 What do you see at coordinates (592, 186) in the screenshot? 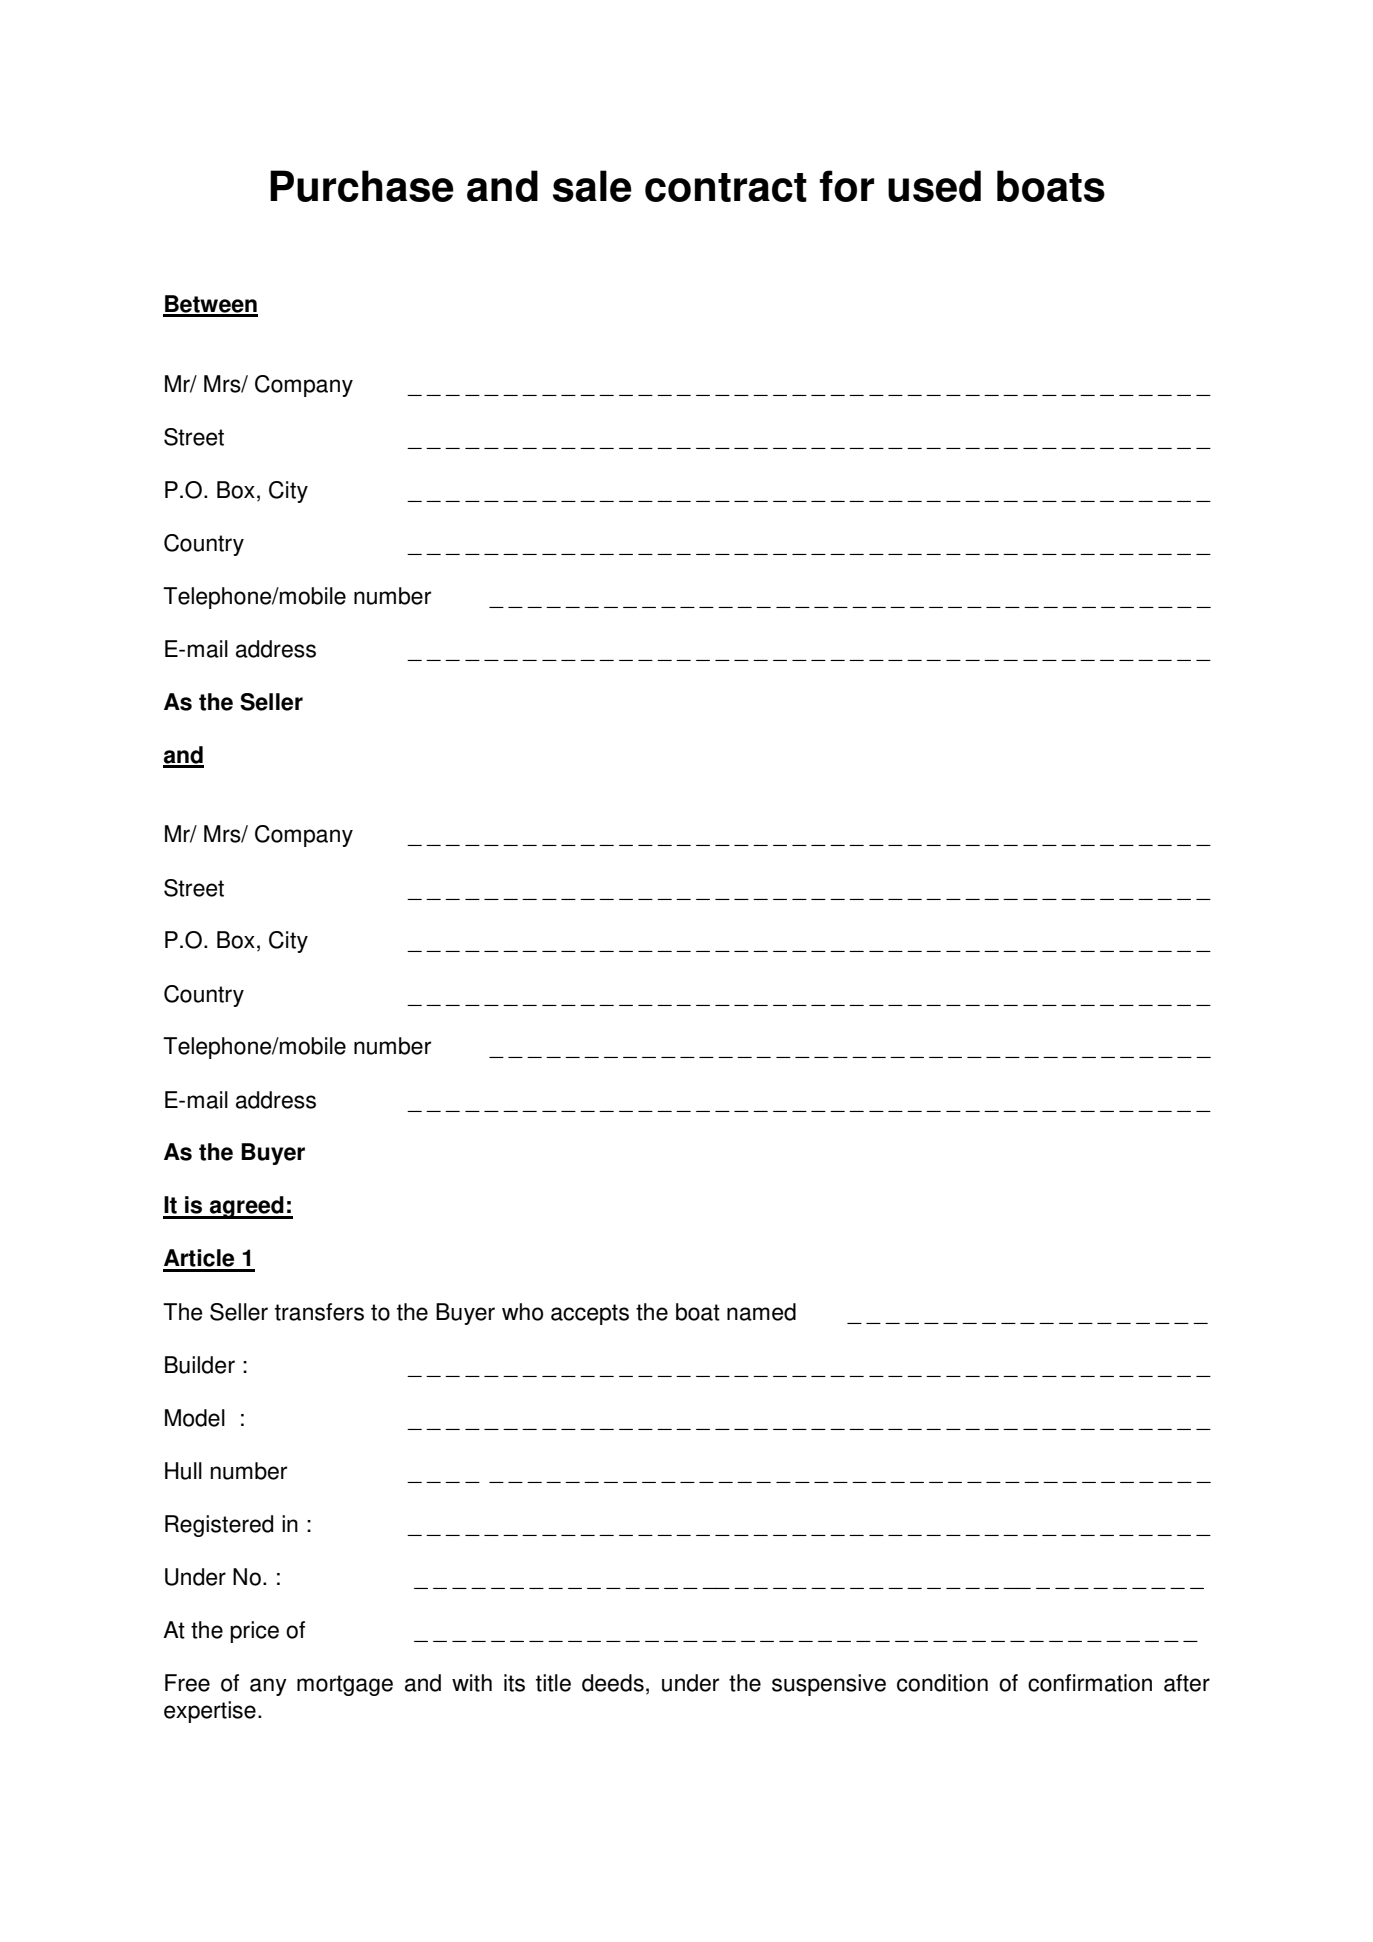
I see `sale` at bounding box center [592, 186].
